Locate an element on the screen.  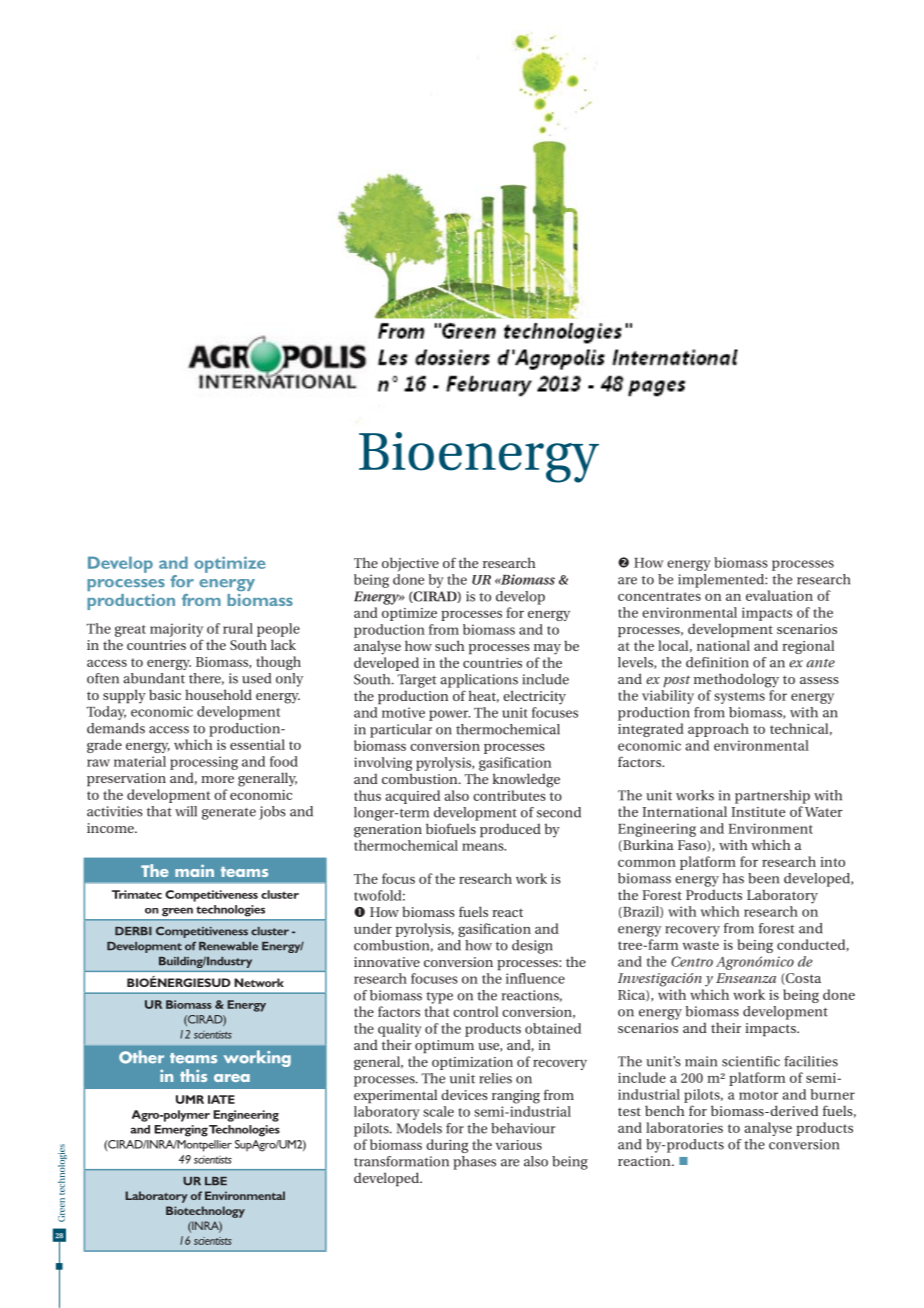
Centro is located at coordinates (692, 961).
